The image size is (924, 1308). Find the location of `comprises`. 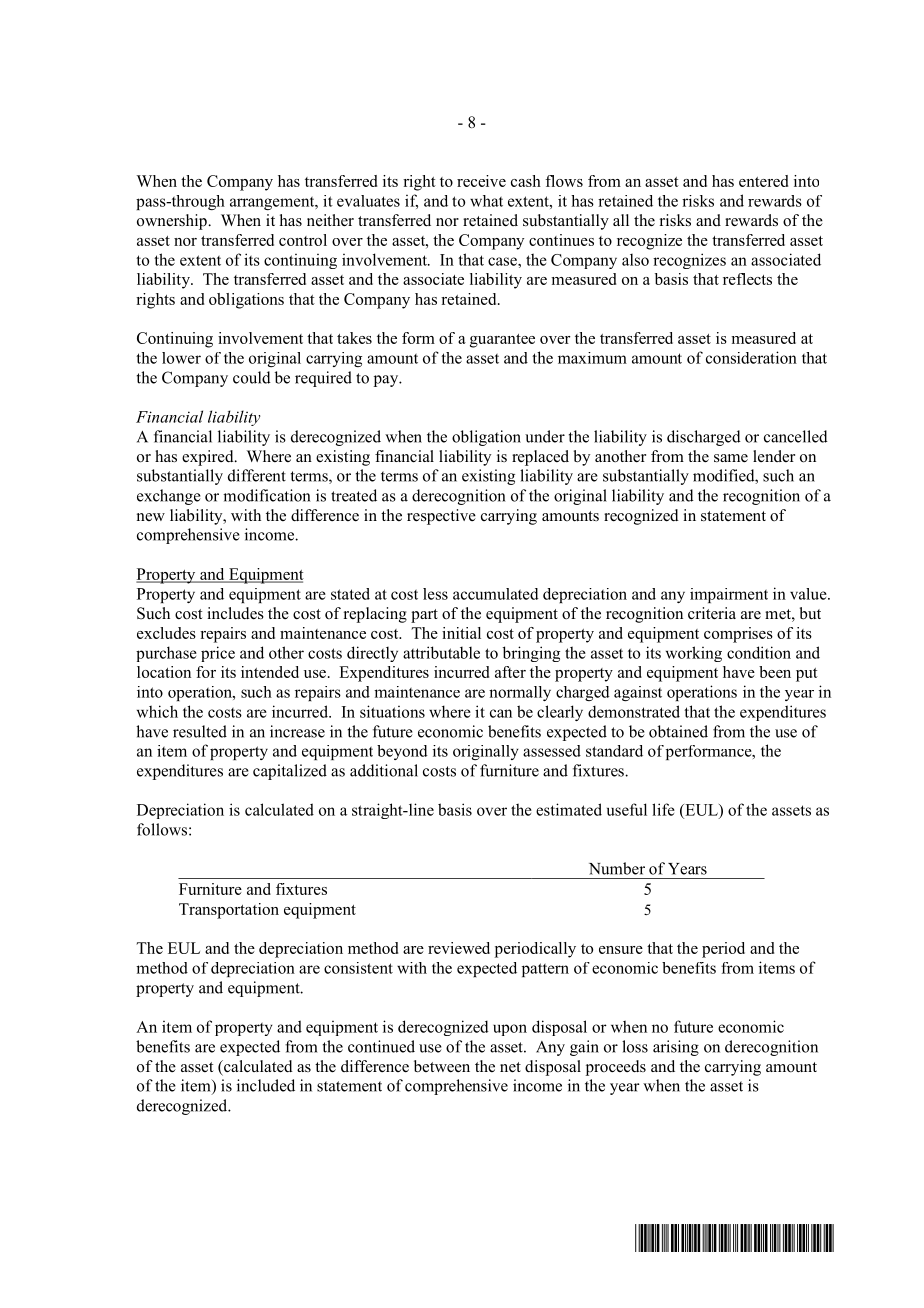

comprises is located at coordinates (738, 635).
